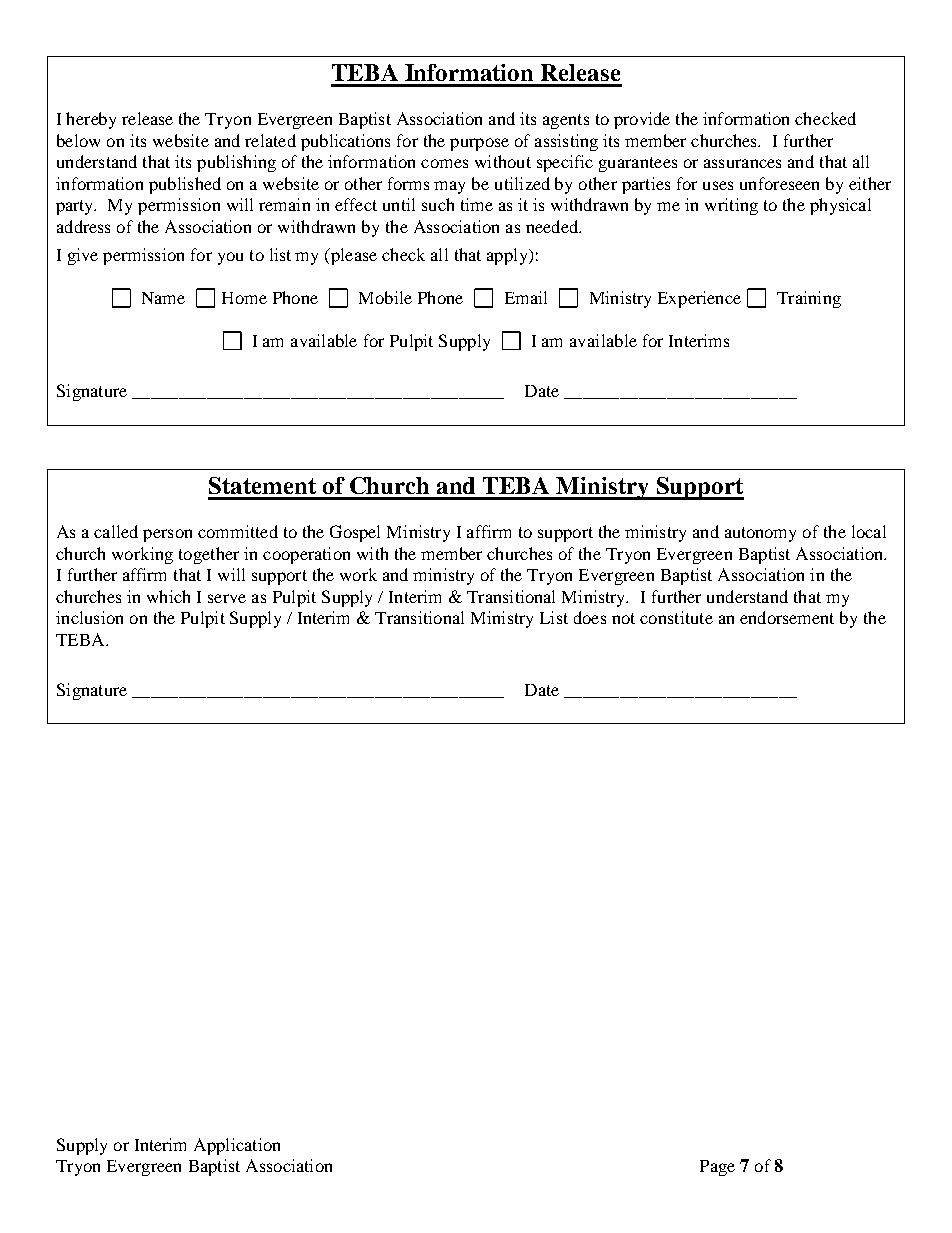 This screenshot has height=1233, width=952. I want to click on Application, so click(237, 1146).
